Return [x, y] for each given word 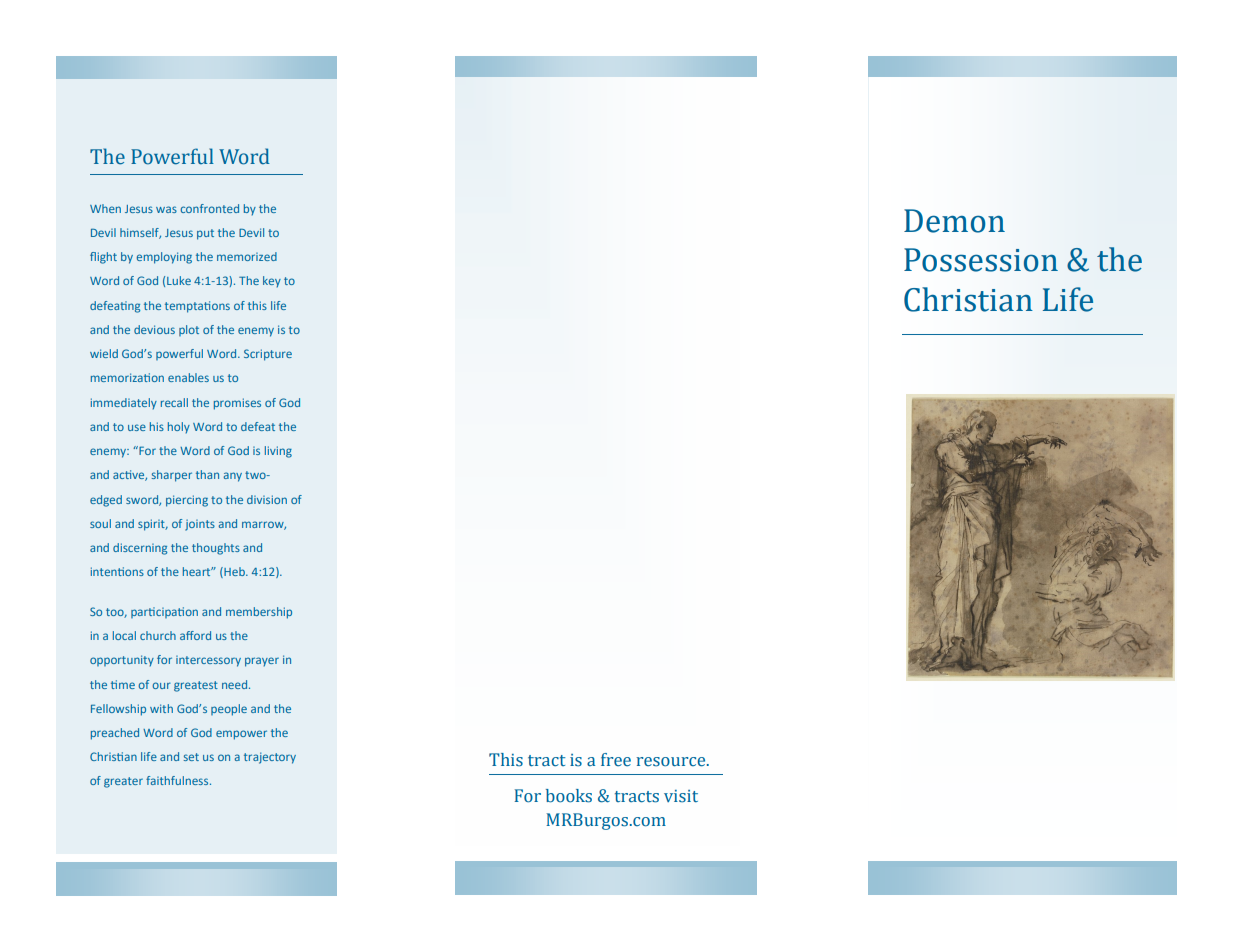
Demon [954, 221]
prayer [262, 662]
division [267, 499]
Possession [981, 260]
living [278, 452]
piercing [187, 501]
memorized [247, 256]
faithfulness [178, 780]
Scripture [268, 355]
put [205, 234]
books [569, 796]
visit [681, 796]
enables [188, 377]
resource [670, 762]
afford [195, 635]
